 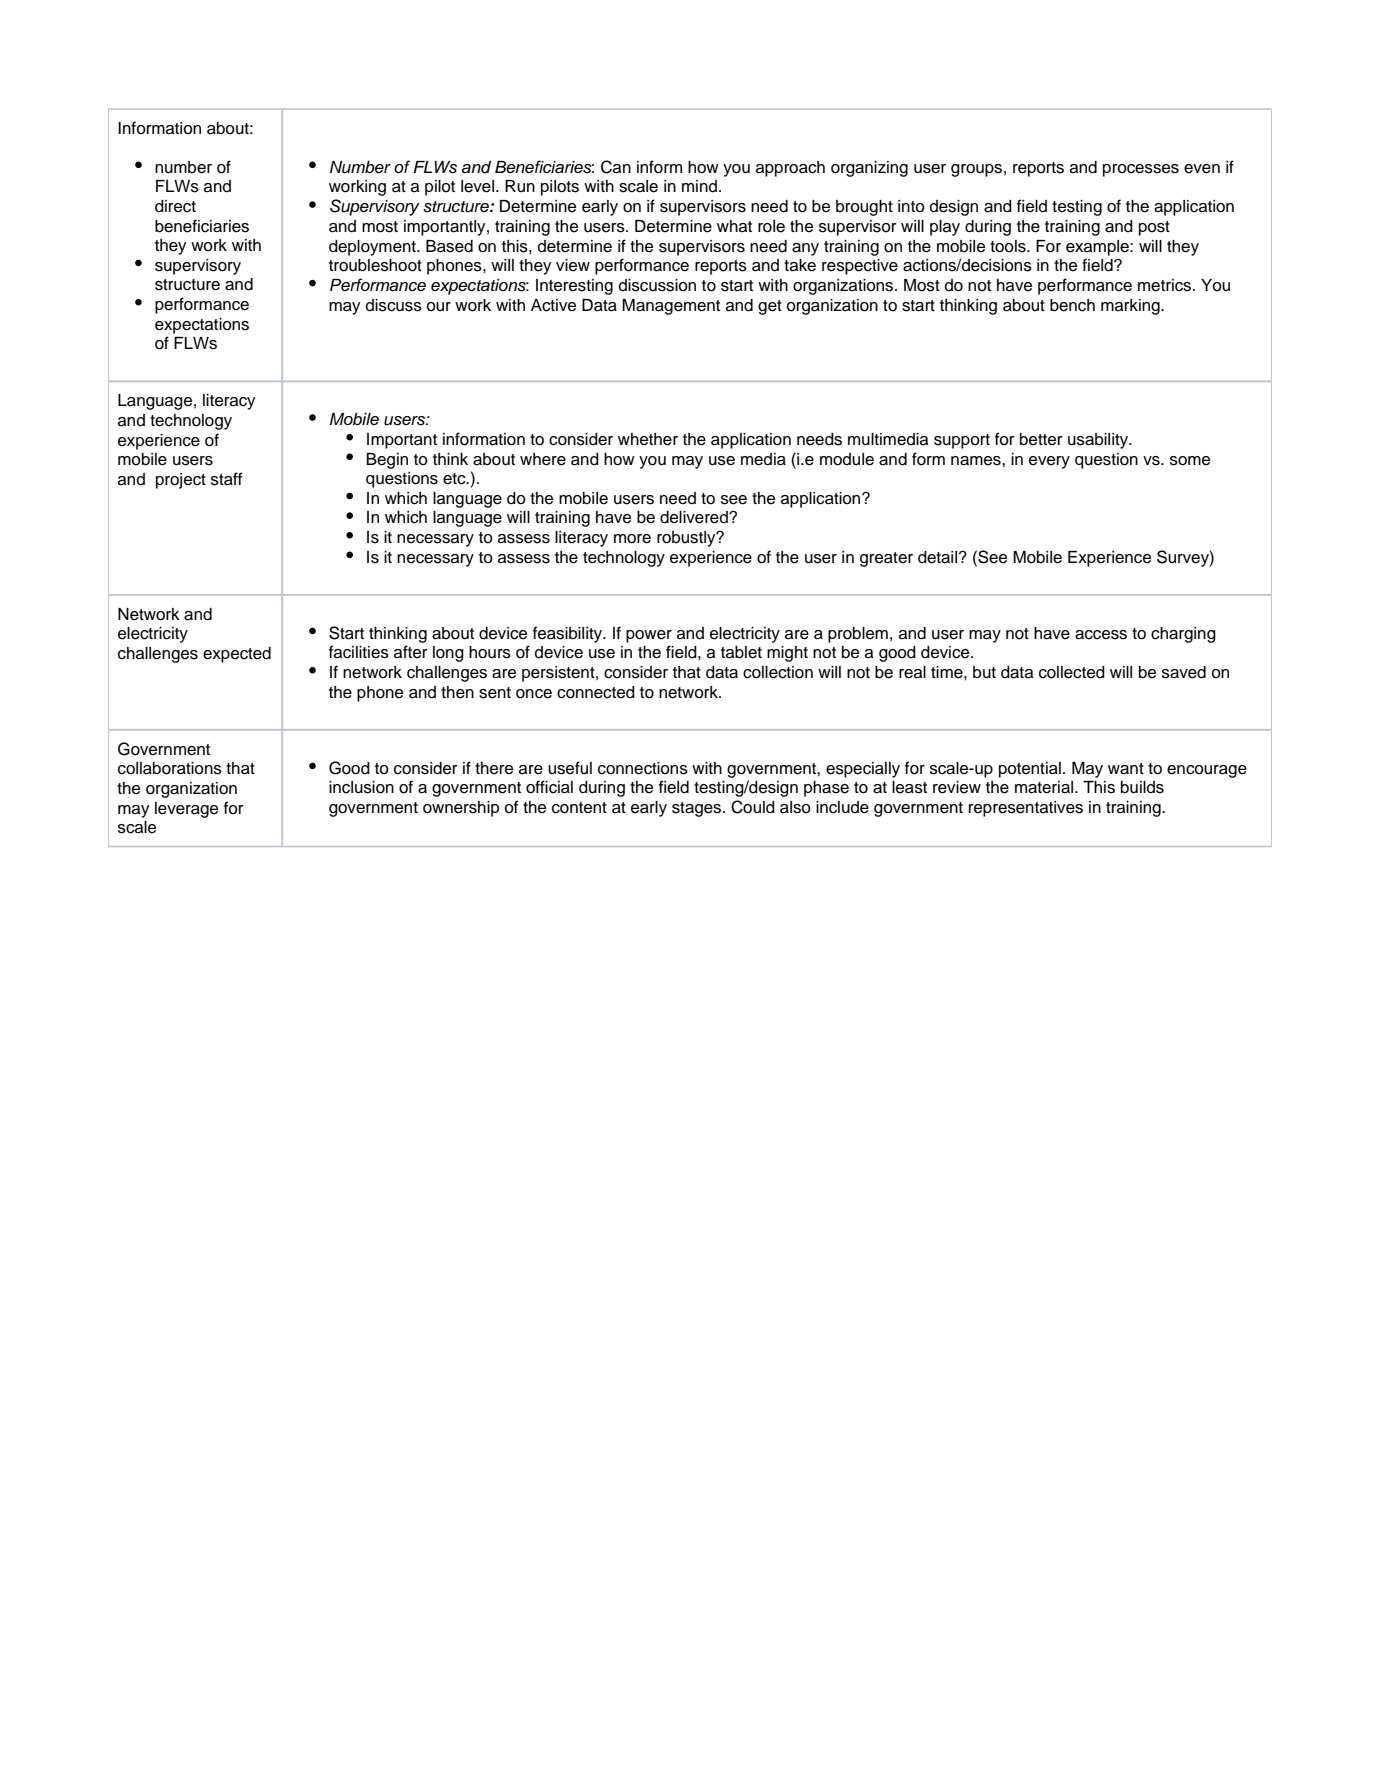 What do you see at coordinates (226, 479) in the screenshot?
I see `staff` at bounding box center [226, 479].
